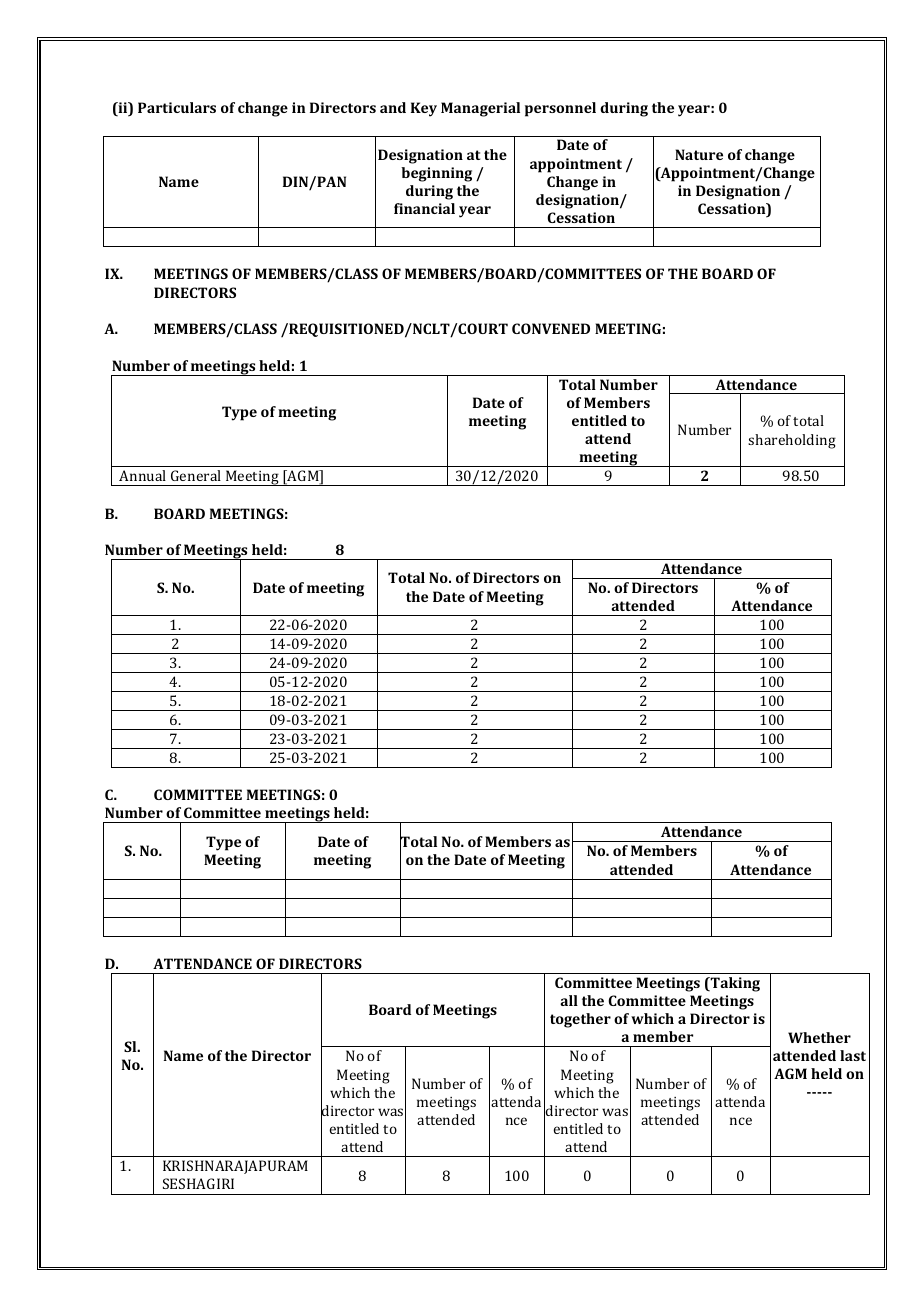  Describe the element at coordinates (393, 107) in the image. I see `and` at that location.
